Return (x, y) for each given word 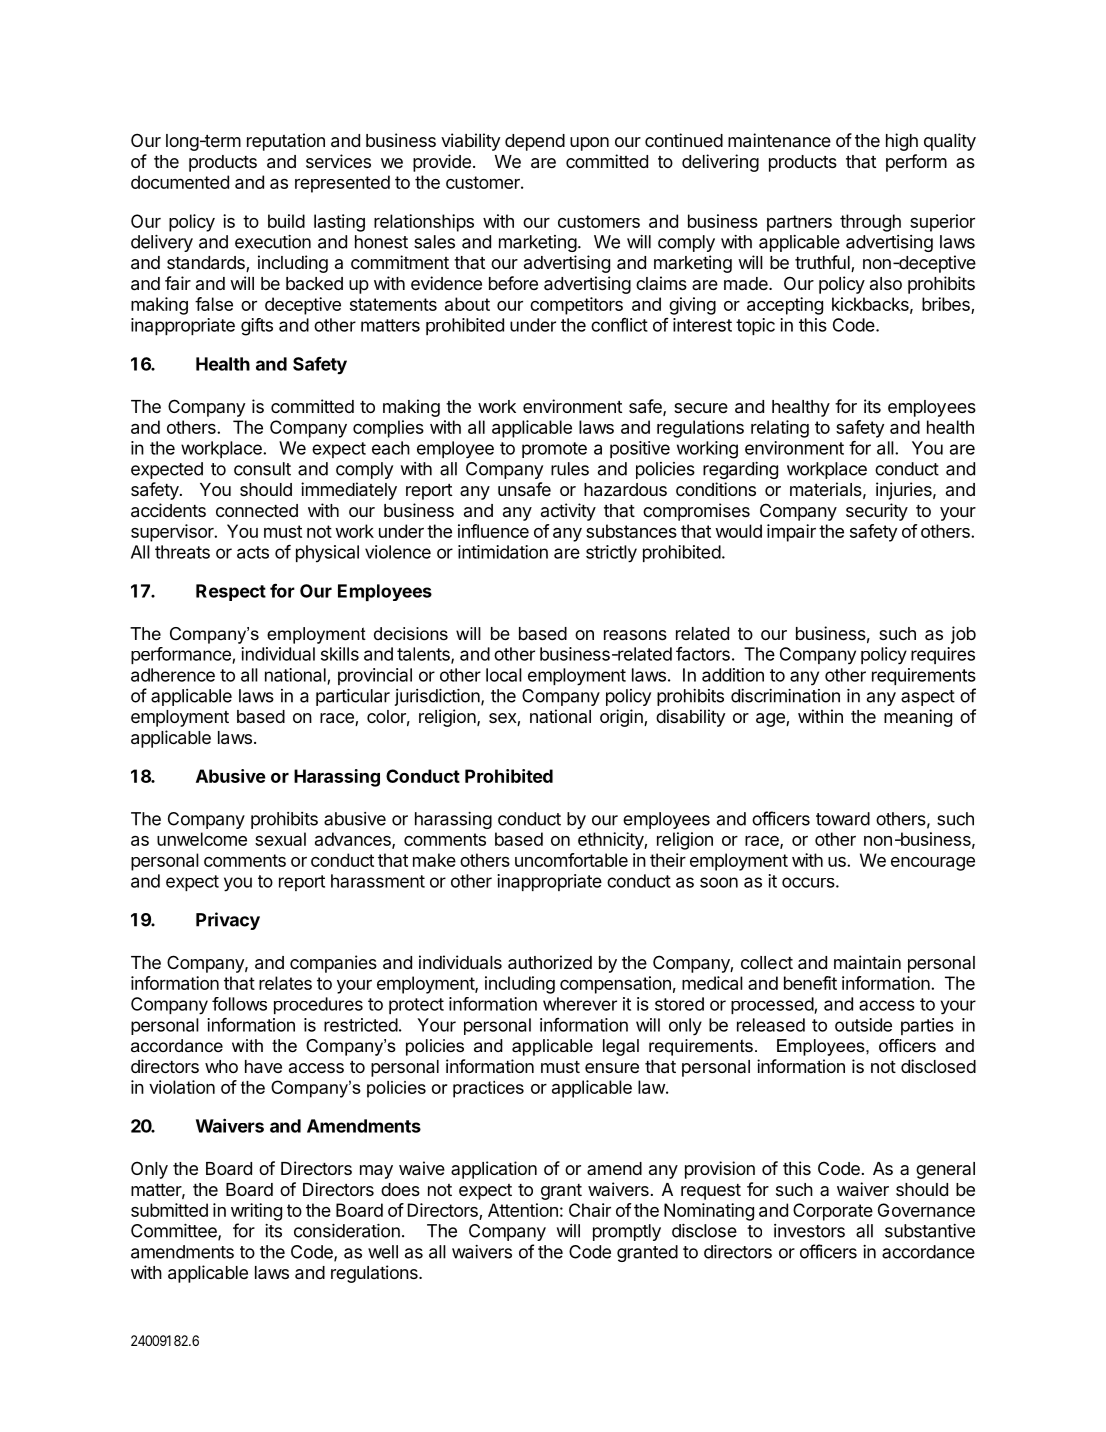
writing (256, 1212)
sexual (280, 839)
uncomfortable (571, 860)
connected (257, 510)
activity (568, 512)
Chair (590, 1210)
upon (589, 144)
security (877, 512)
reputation (286, 142)
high (902, 142)
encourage (933, 864)
